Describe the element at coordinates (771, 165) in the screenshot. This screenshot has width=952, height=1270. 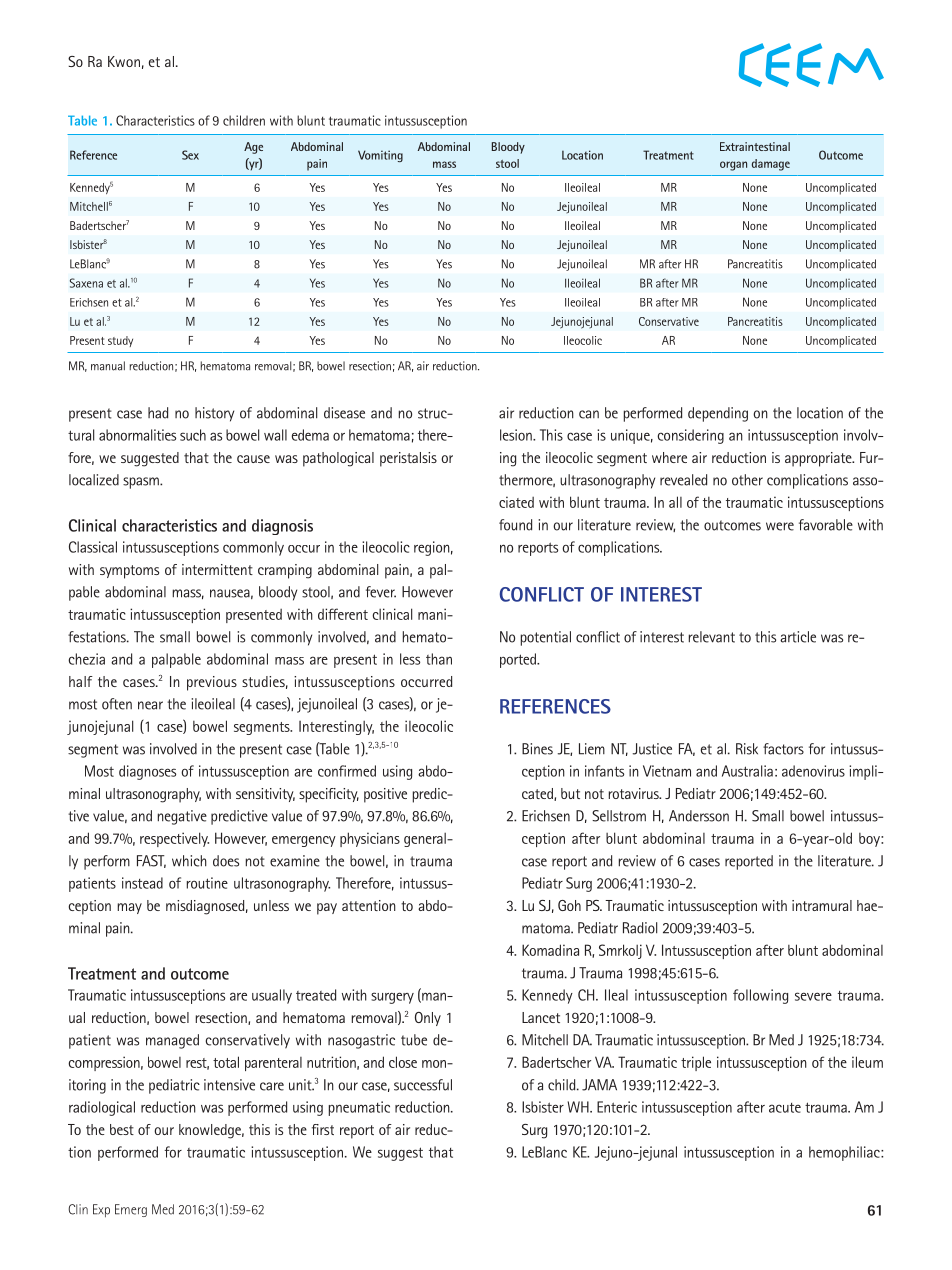
I see `damage` at that location.
